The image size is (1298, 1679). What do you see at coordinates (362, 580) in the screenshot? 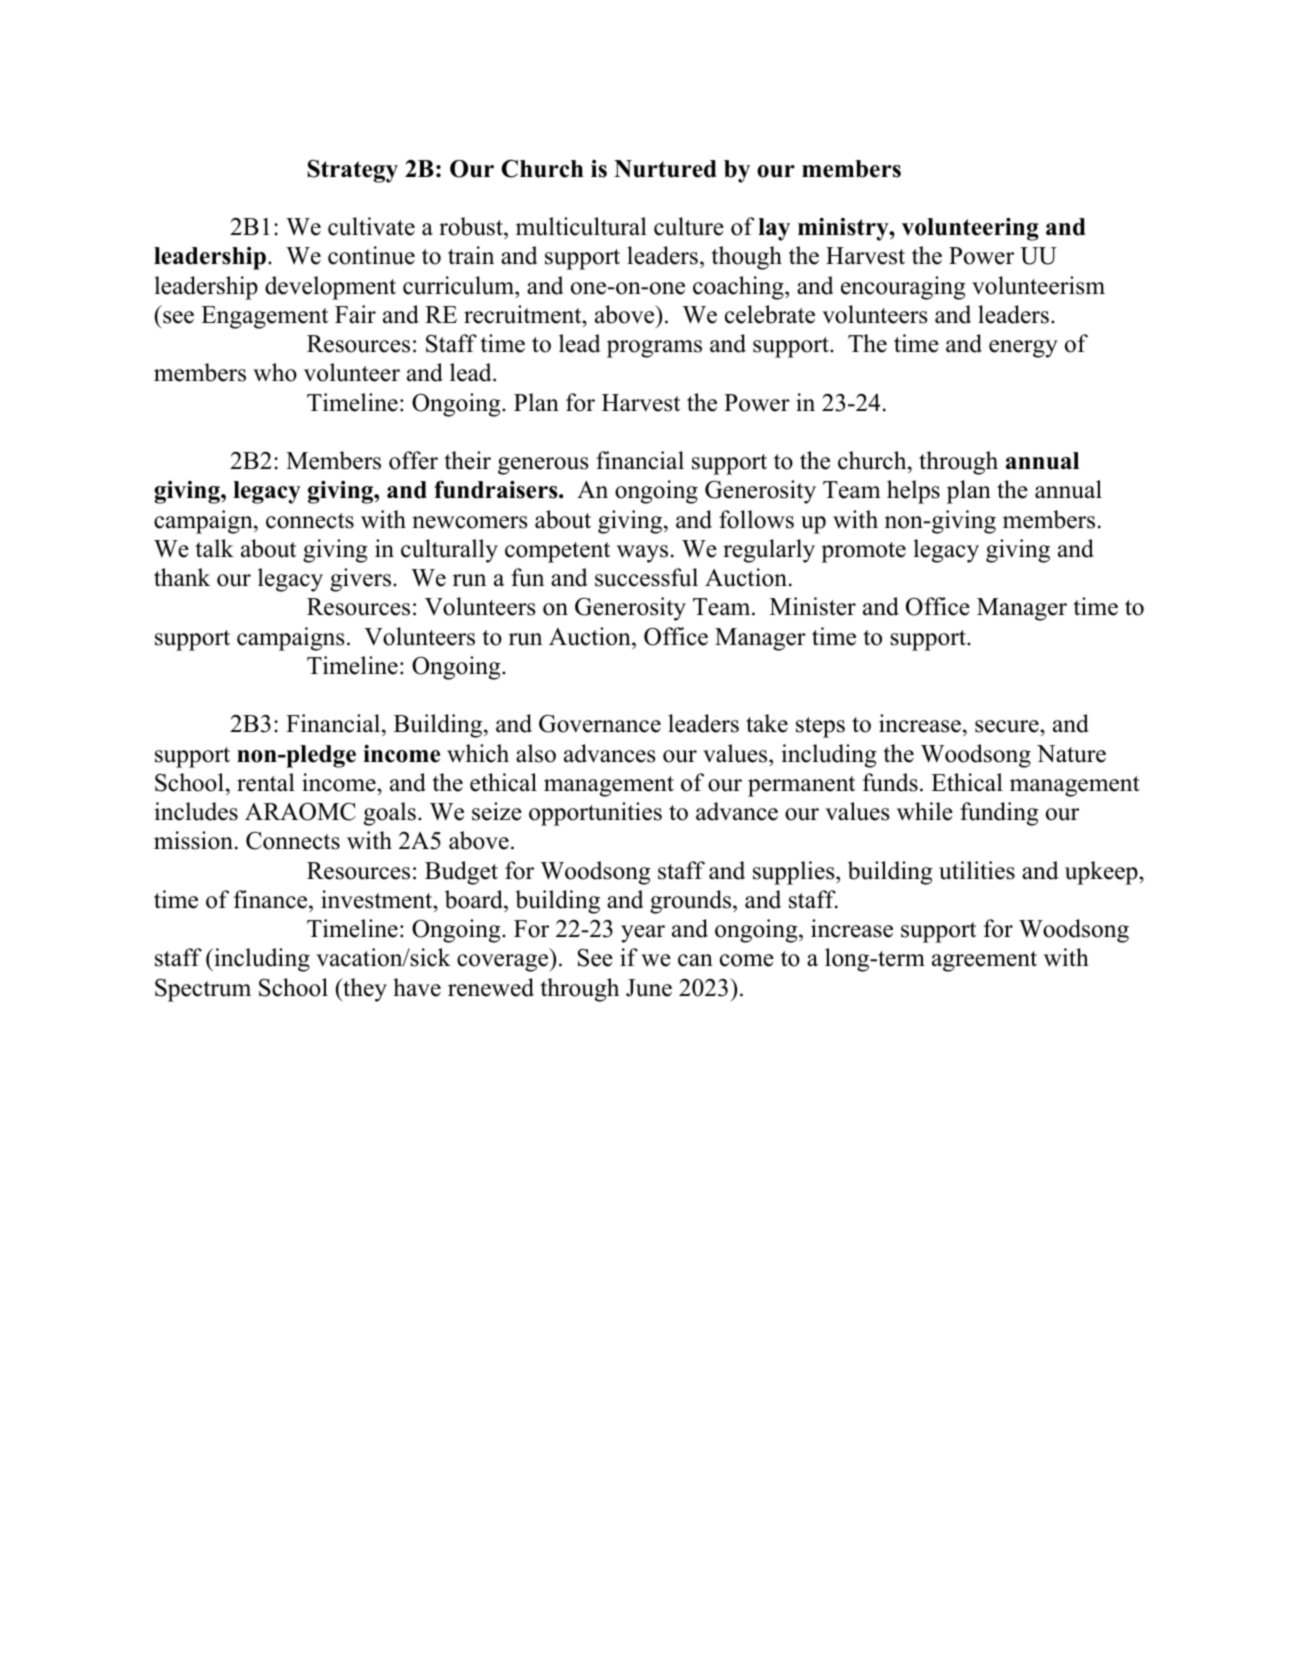
I see `givers` at bounding box center [362, 580].
